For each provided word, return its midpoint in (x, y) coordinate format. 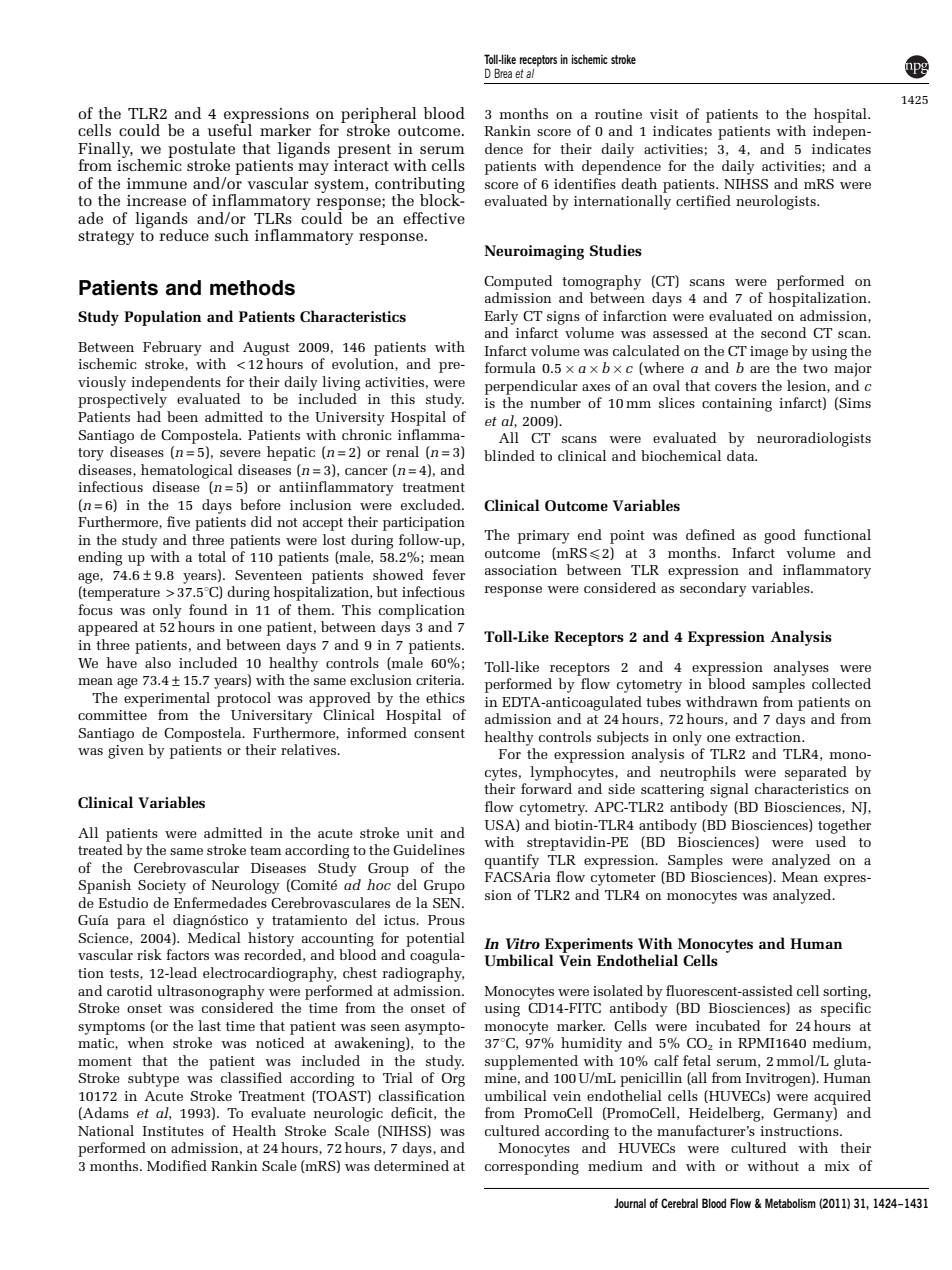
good (780, 536)
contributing (420, 186)
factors (187, 954)
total (212, 556)
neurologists (777, 202)
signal (729, 790)
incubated (728, 1025)
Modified (177, 1165)
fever (449, 574)
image (769, 353)
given (126, 752)
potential (435, 939)
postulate (201, 151)
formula (510, 367)
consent (439, 733)
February (172, 348)
